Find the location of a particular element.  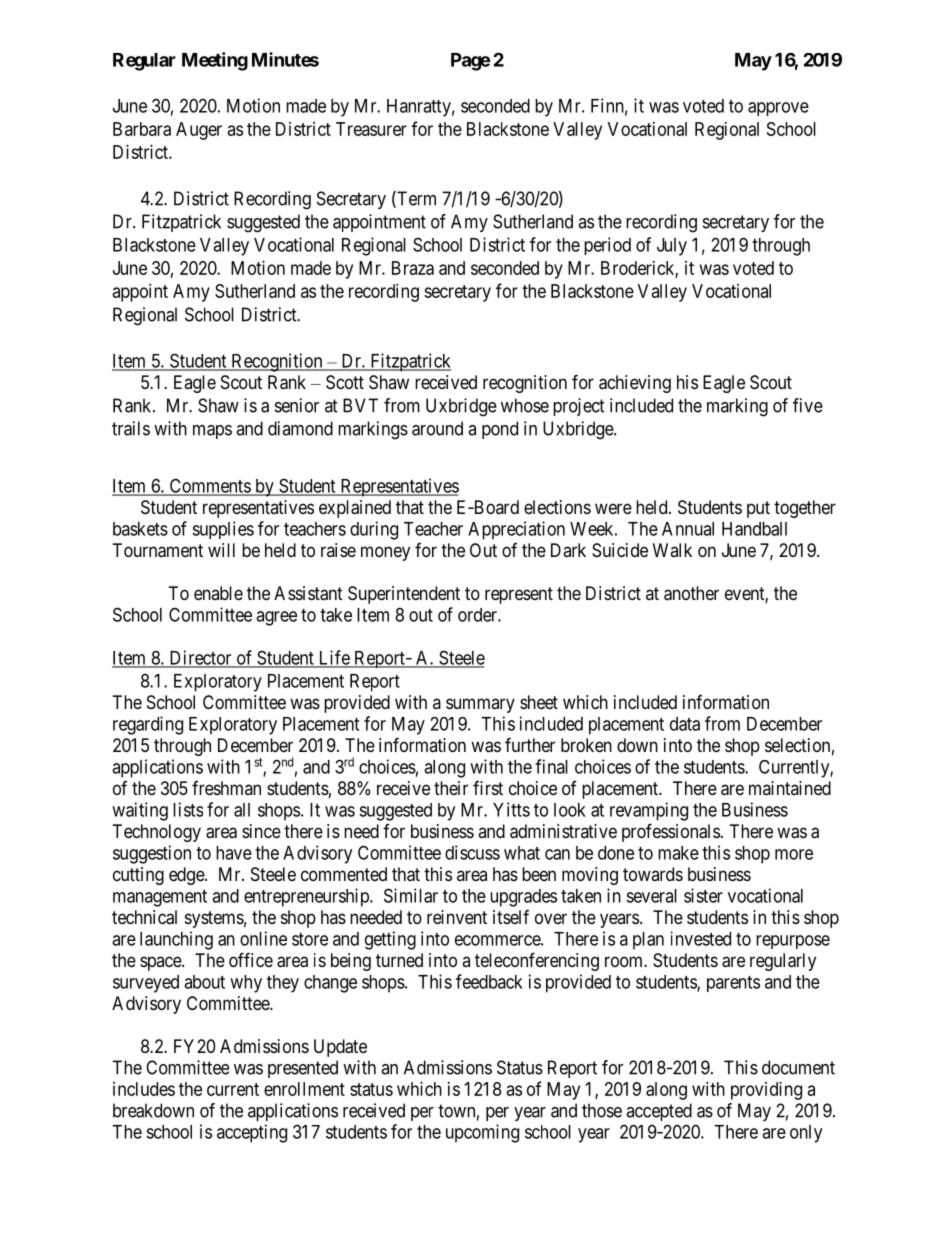

have is located at coordinates (234, 853).
